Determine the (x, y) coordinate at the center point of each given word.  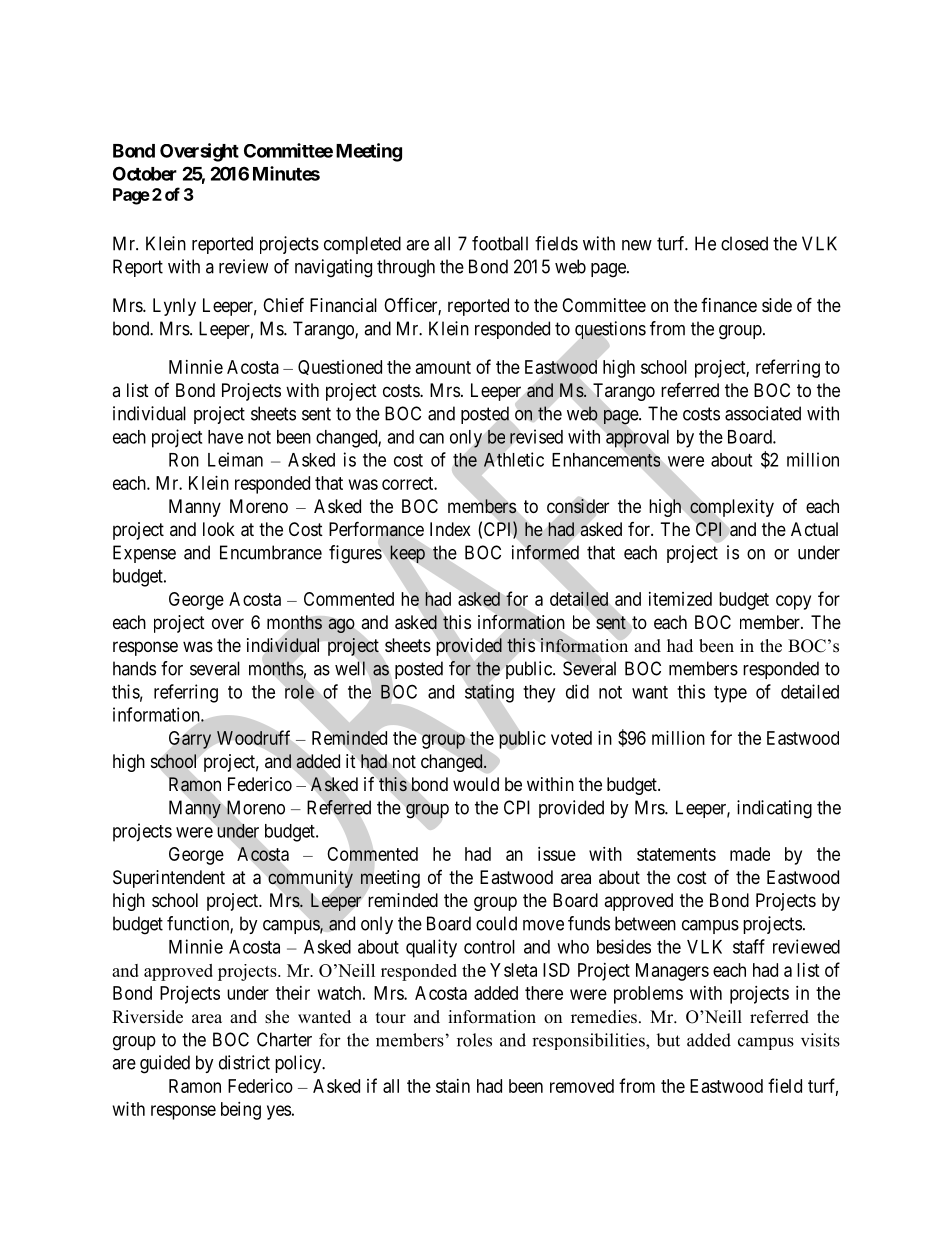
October (145, 173)
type (730, 694)
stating (489, 693)
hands (134, 668)
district (244, 1062)
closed (744, 243)
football (500, 243)
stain (453, 1086)
